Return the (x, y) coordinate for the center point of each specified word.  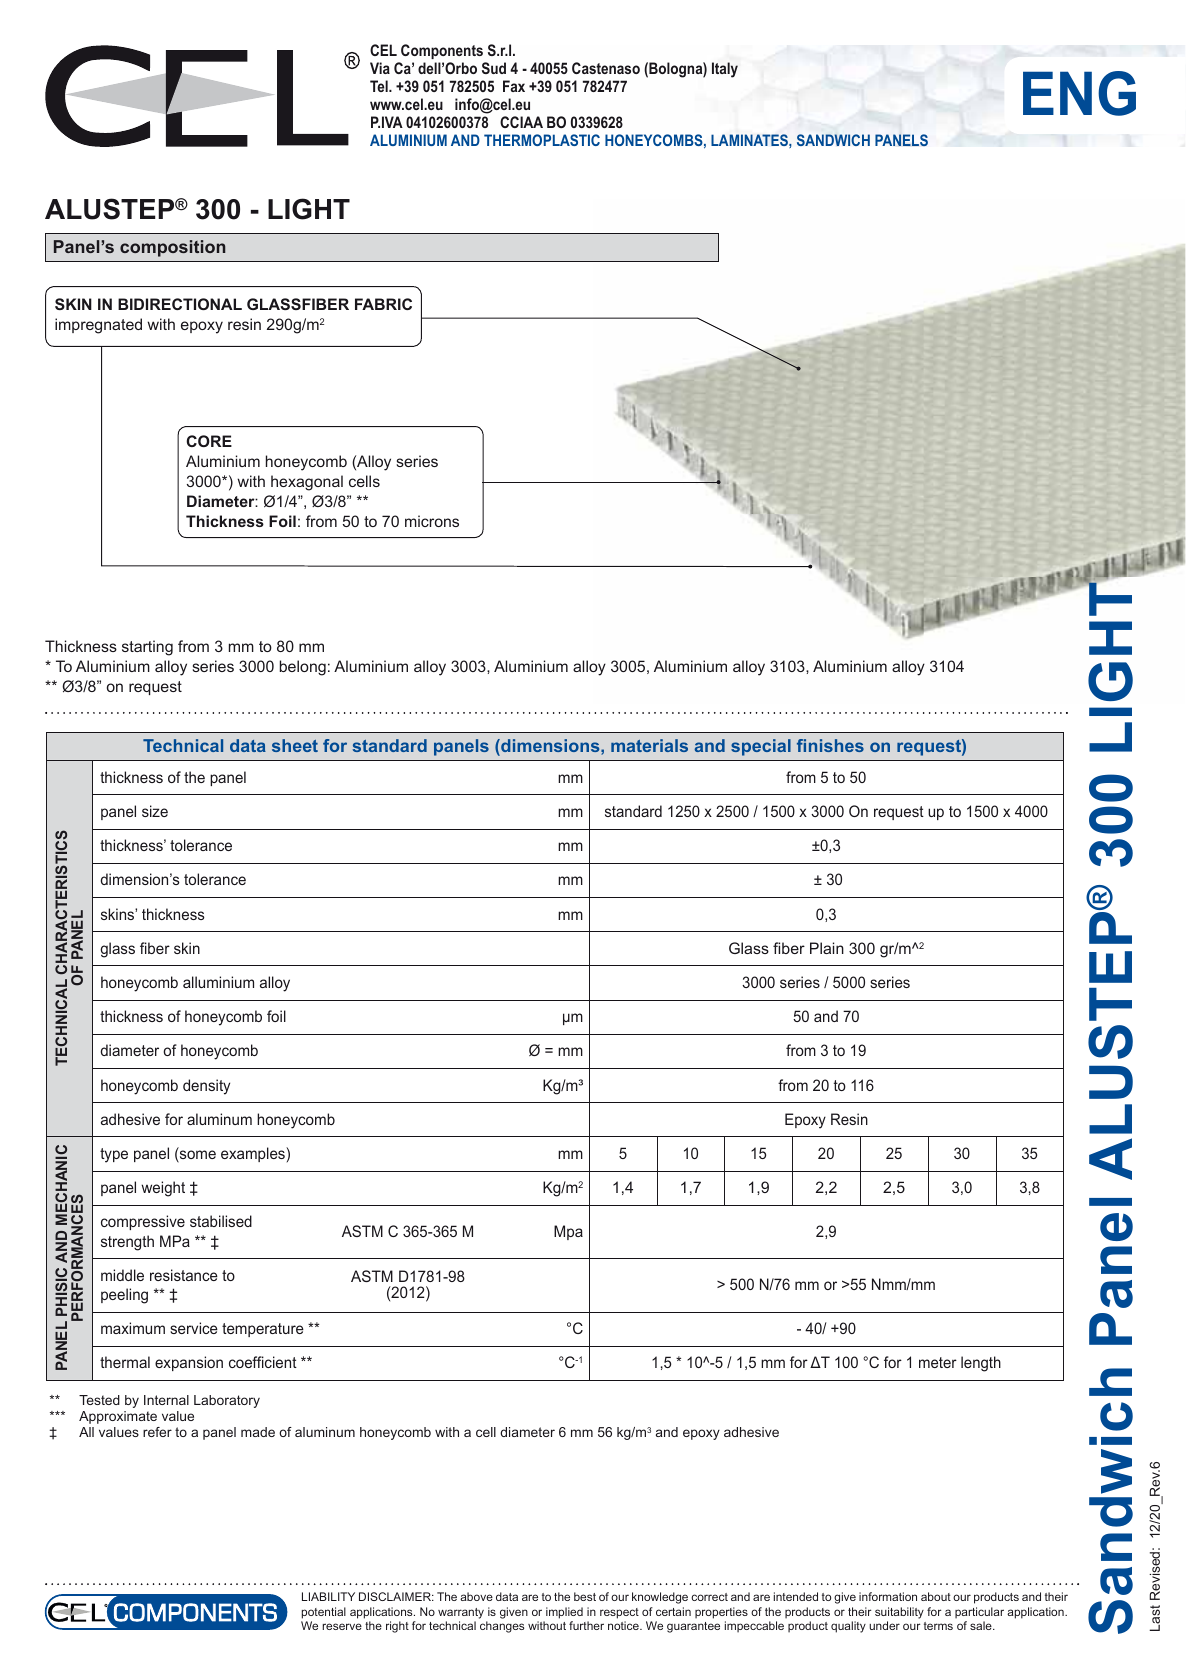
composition (173, 248)
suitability (899, 1613)
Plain (827, 948)
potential (324, 1613)
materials (649, 745)
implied (564, 1613)
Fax (514, 86)
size (155, 811)
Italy (725, 70)
